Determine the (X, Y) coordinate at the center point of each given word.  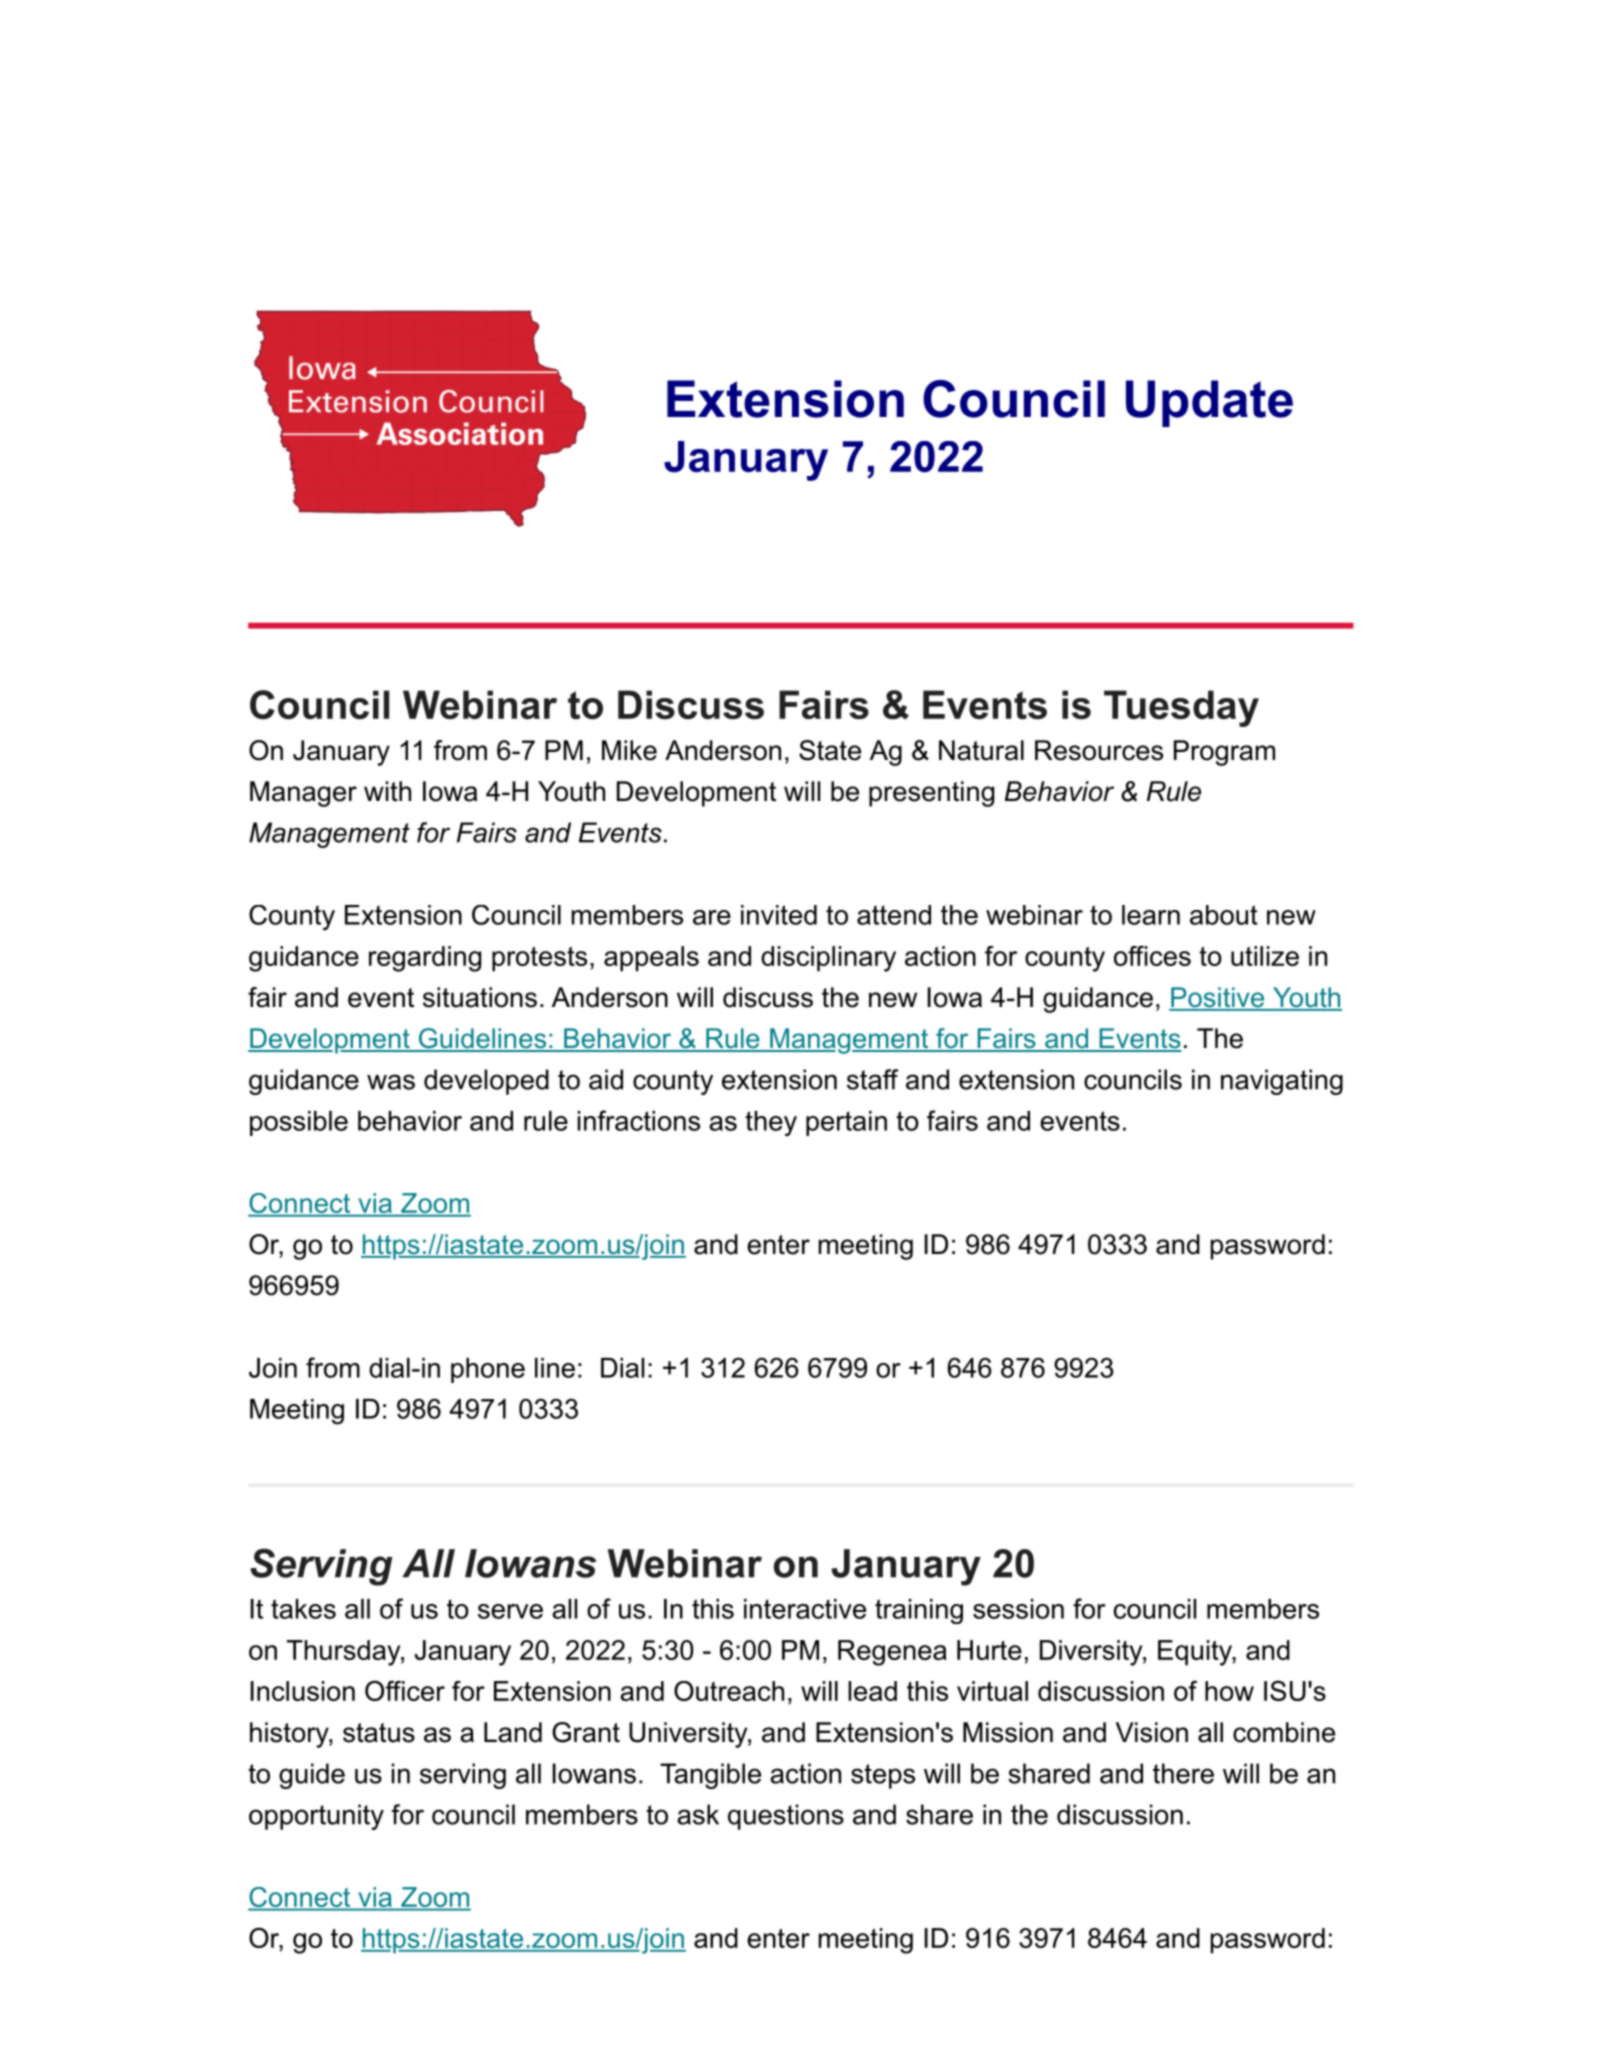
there (1183, 1773)
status (379, 1733)
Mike (629, 750)
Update (1209, 403)
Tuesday (1181, 708)
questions (786, 1817)
